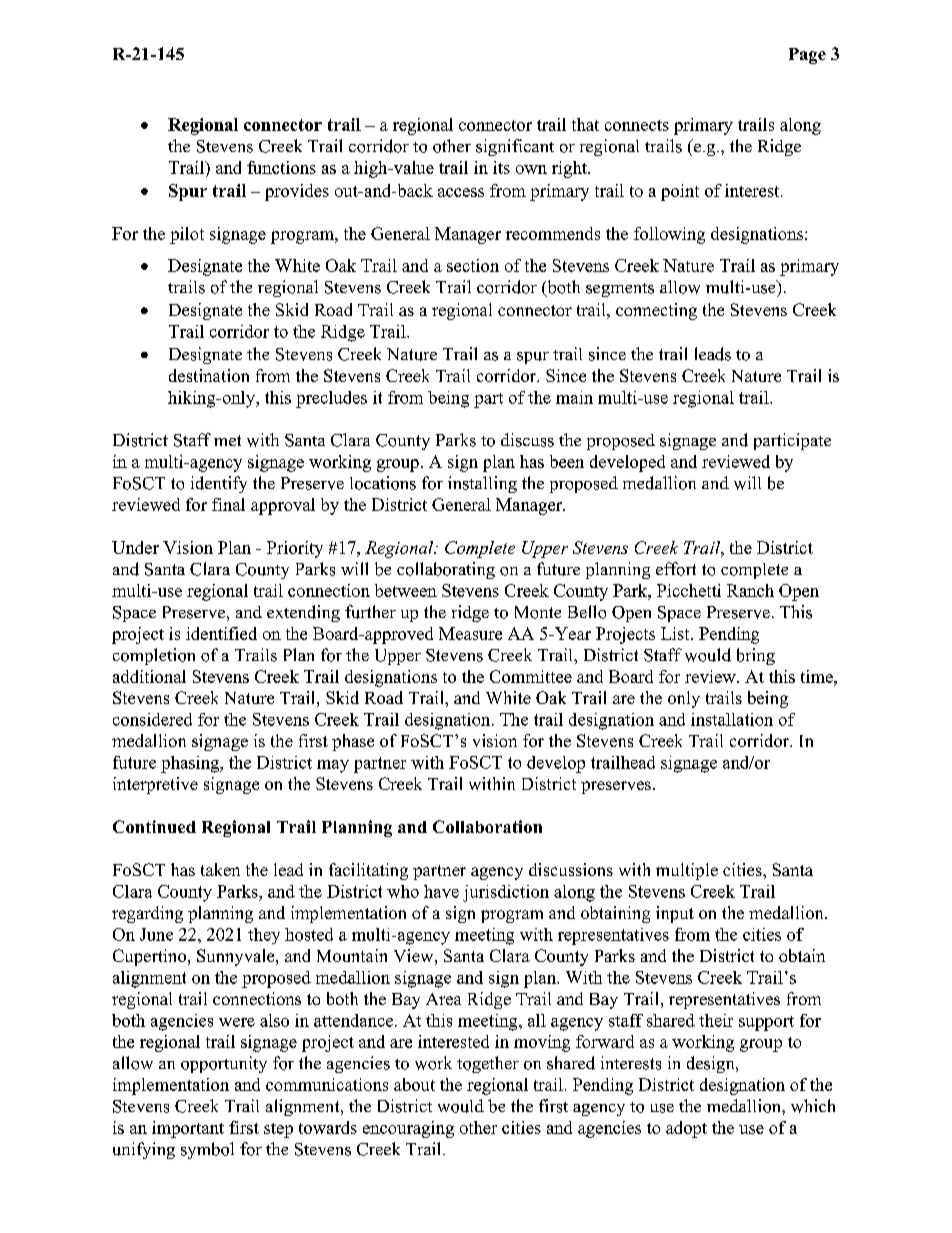 The image size is (952, 1233). Describe the element at coordinates (221, 633) in the screenshot. I see `identified` at that location.
